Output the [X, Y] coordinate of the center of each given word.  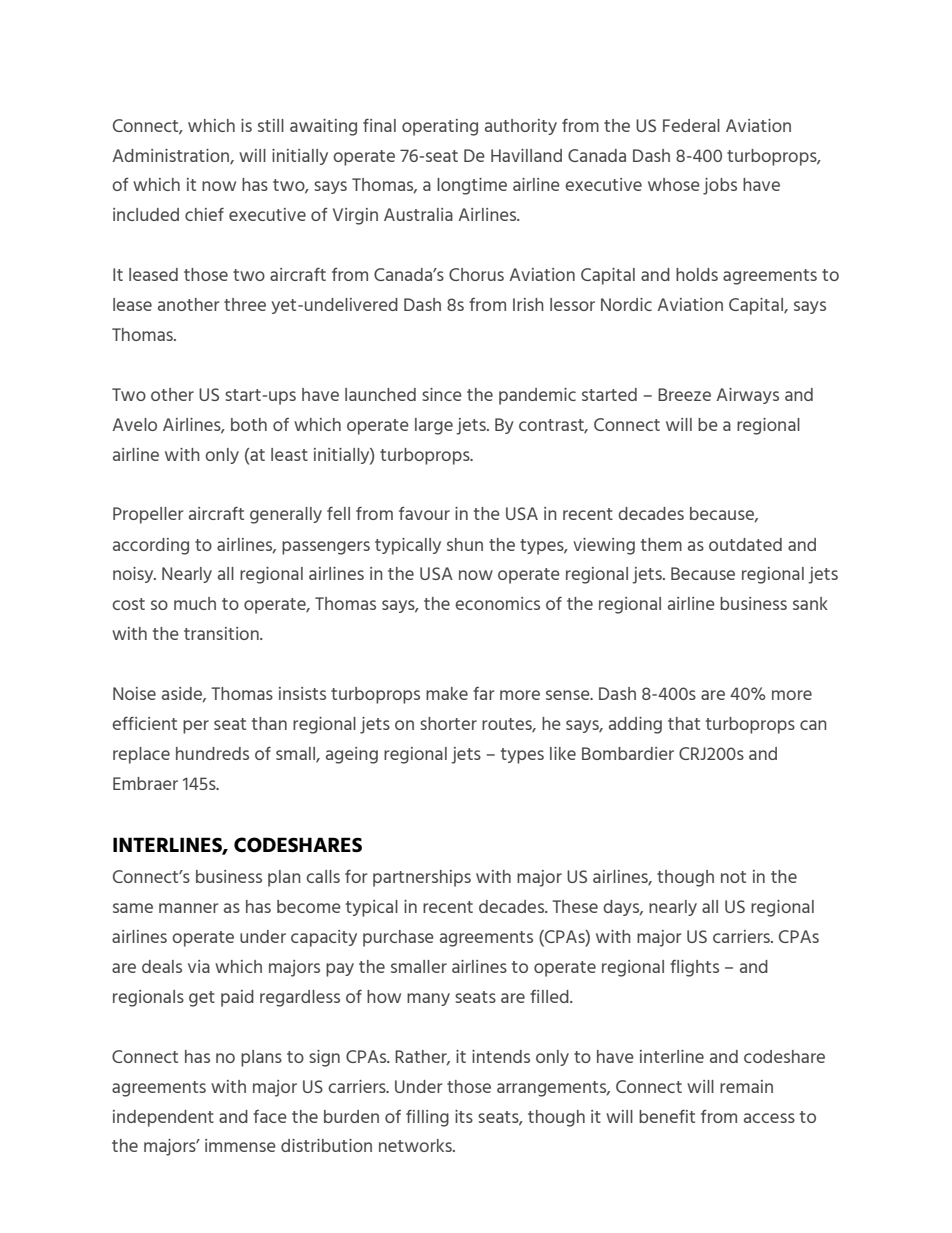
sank [810, 603]
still [271, 125]
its [464, 1116]
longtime [472, 186]
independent [163, 1118]
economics [497, 603]
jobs [720, 186]
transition [222, 633]
